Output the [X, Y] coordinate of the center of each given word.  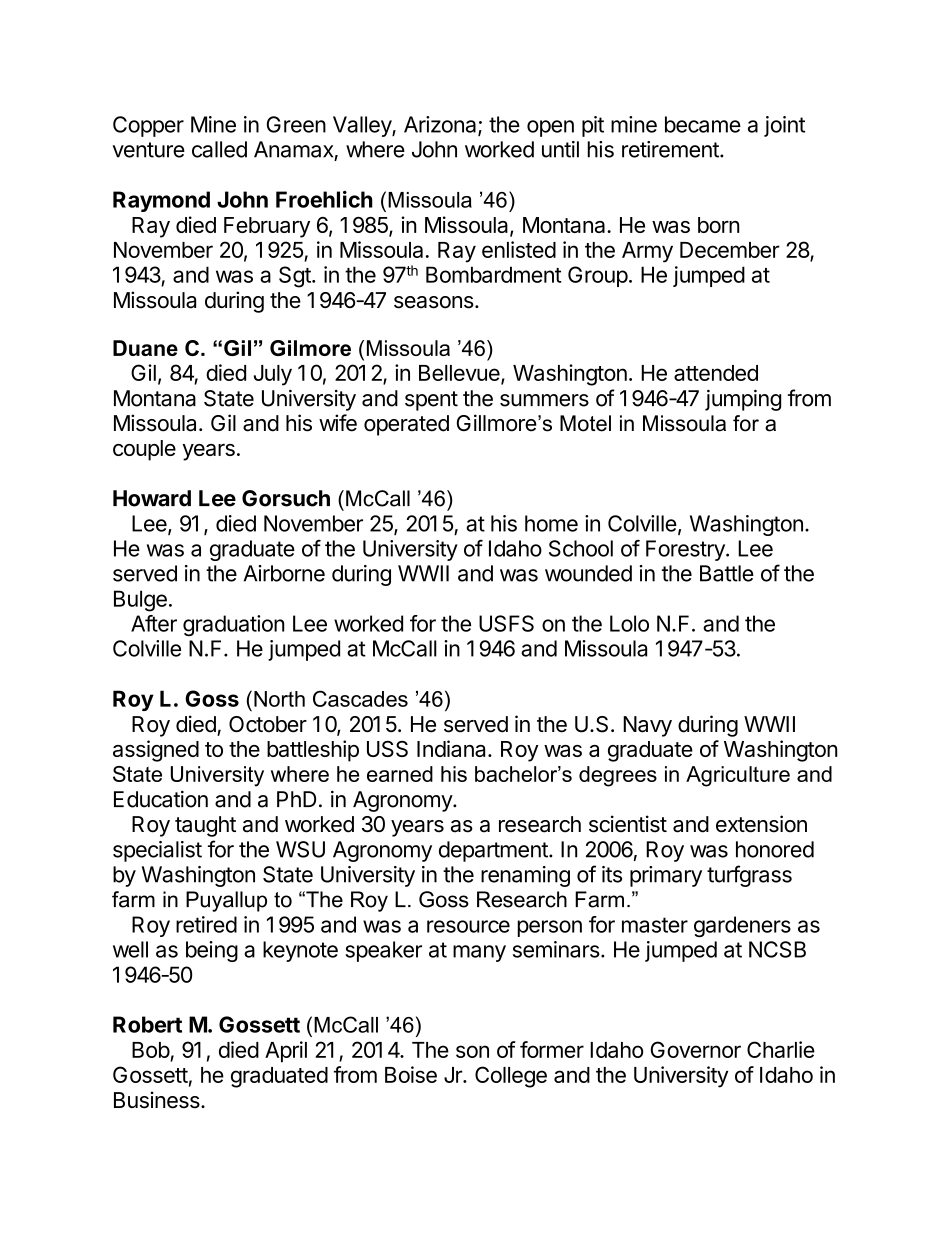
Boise [411, 1074]
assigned [156, 751]
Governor [696, 1049]
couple [144, 450]
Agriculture [738, 776]
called [219, 149]
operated [406, 425]
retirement [671, 149]
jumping [743, 400]
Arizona [441, 125]
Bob [151, 1051]
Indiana [453, 748]
